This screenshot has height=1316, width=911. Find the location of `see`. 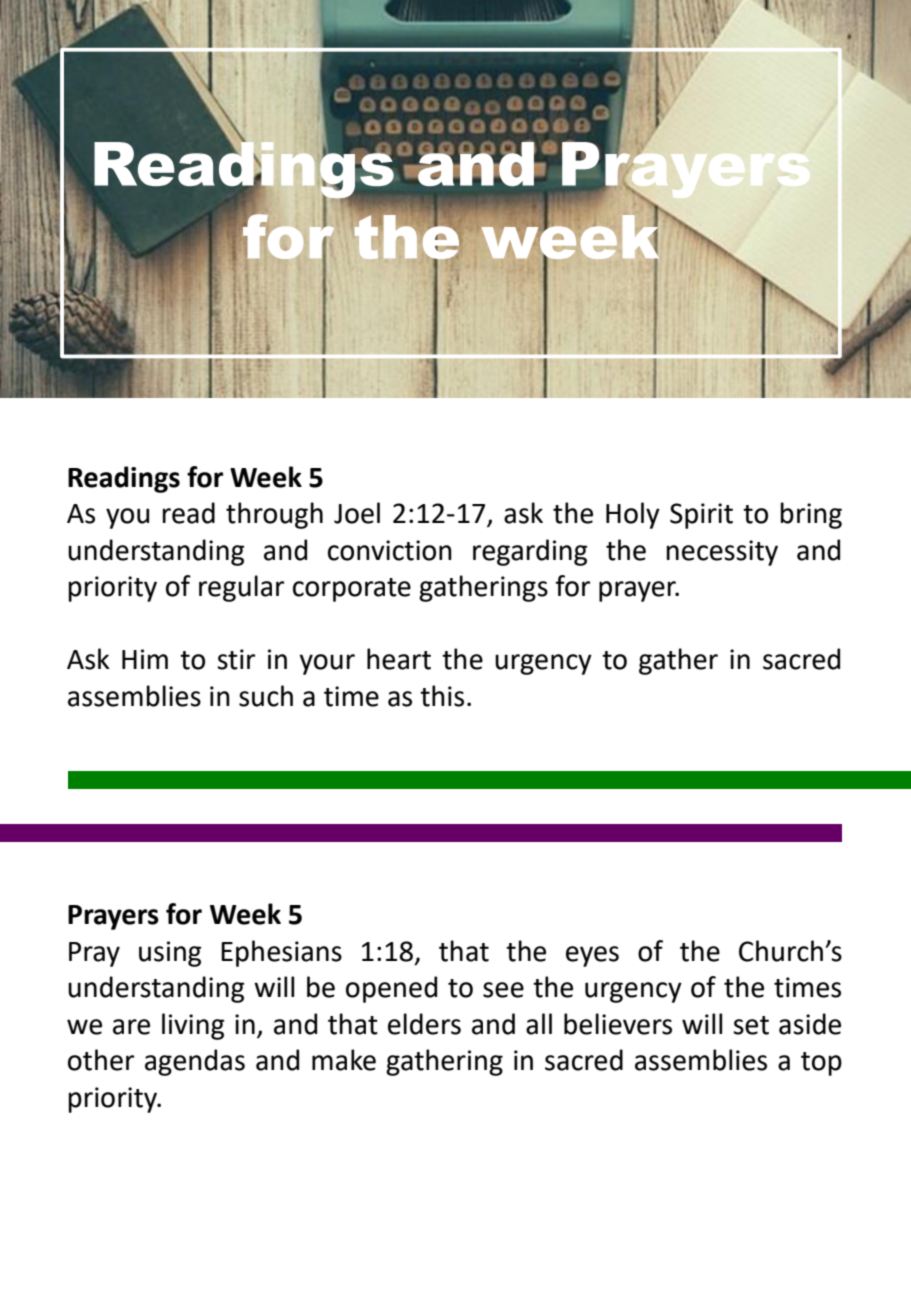

see is located at coordinates (503, 990).
